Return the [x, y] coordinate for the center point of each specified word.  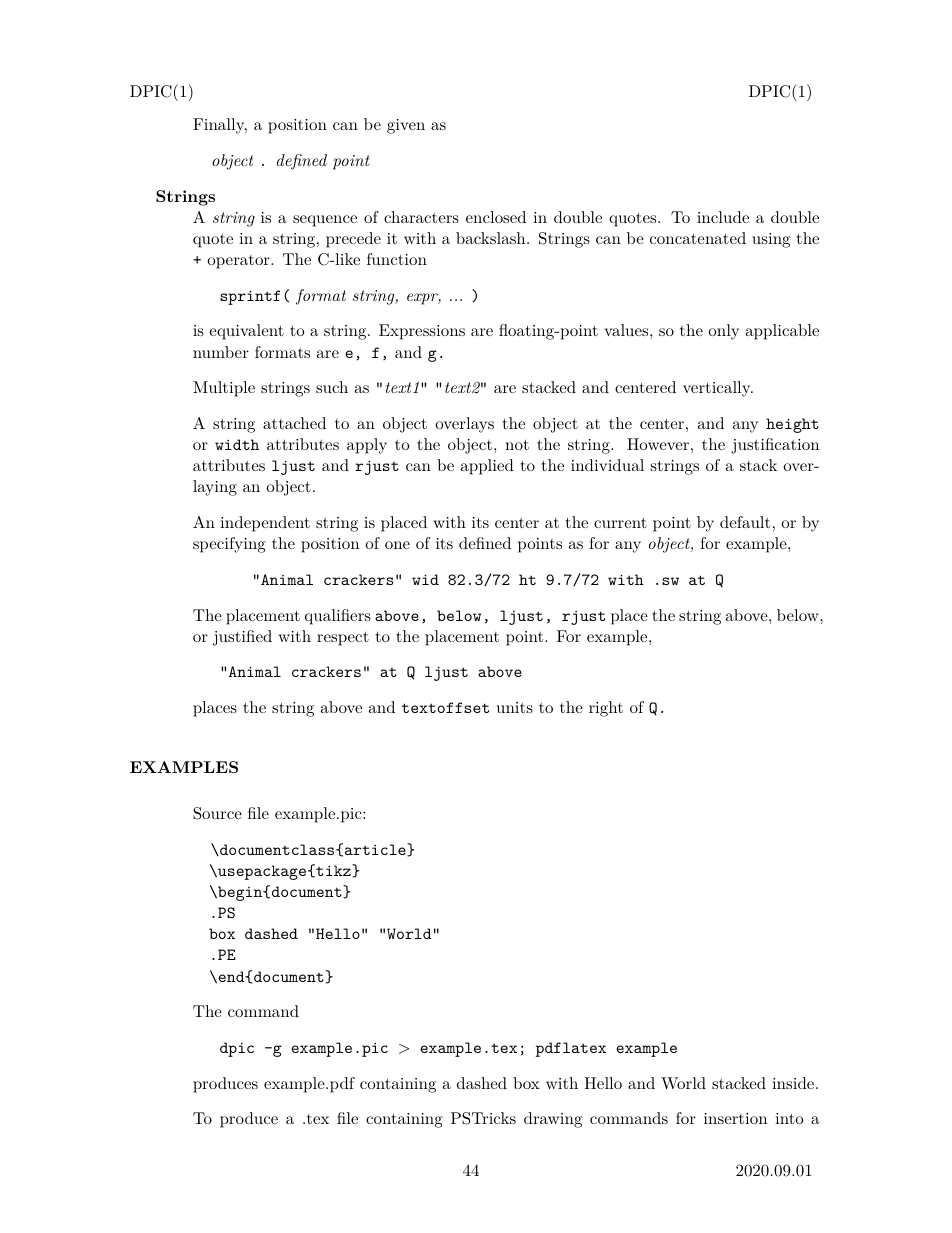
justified [242, 638]
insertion [735, 1118]
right [606, 709]
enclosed [496, 217]
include [723, 217]
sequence [325, 221]
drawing [553, 1120]
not [517, 444]
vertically [718, 389]
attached [294, 423]
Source [217, 813]
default [745, 522]
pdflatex [571, 1049]
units [515, 707]
